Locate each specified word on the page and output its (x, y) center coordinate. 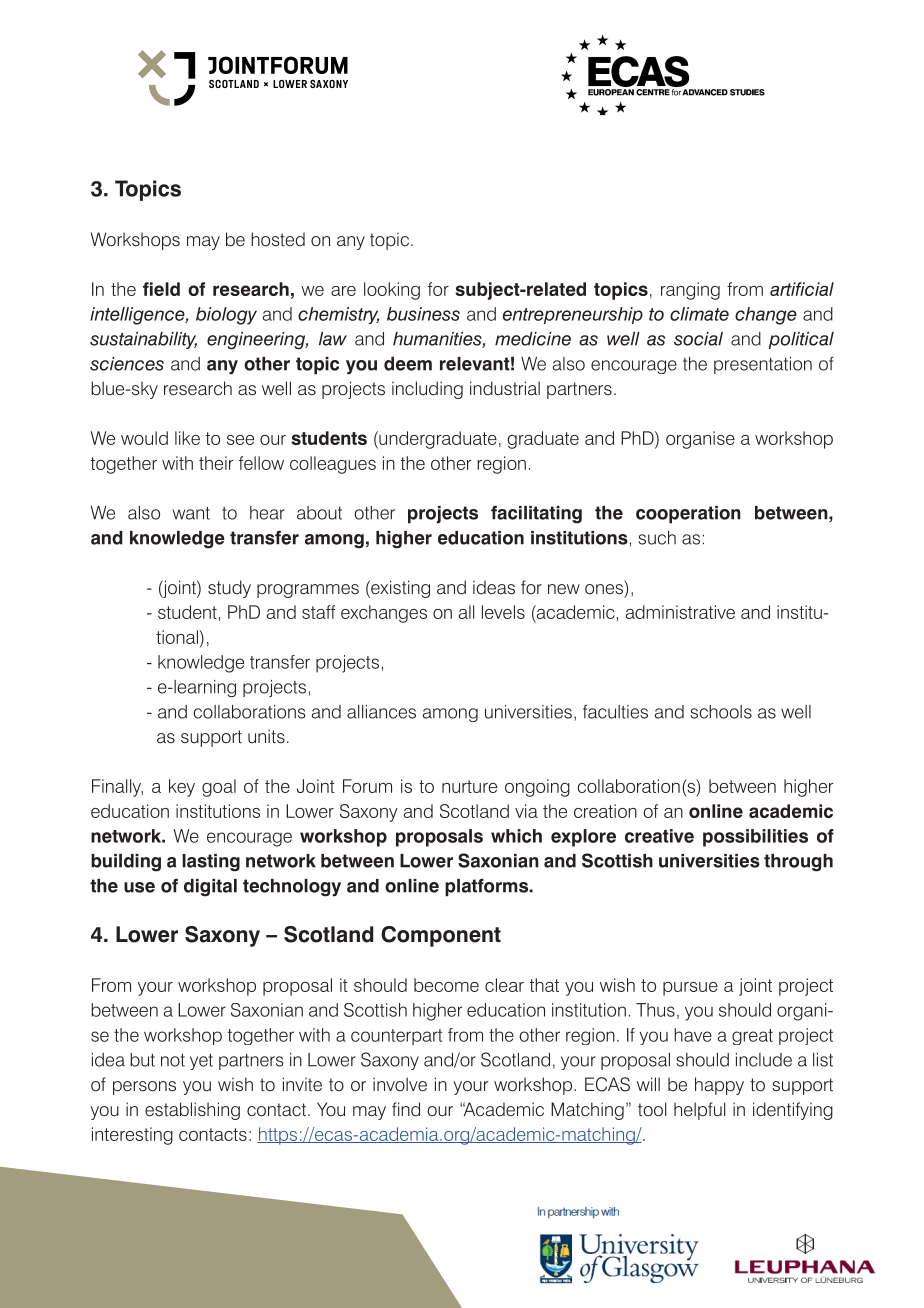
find (406, 1109)
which (516, 836)
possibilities (755, 838)
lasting (211, 863)
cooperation (688, 515)
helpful (700, 1111)
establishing (192, 1111)
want (191, 513)
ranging (690, 291)
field (161, 289)
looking (392, 291)
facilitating (536, 514)
